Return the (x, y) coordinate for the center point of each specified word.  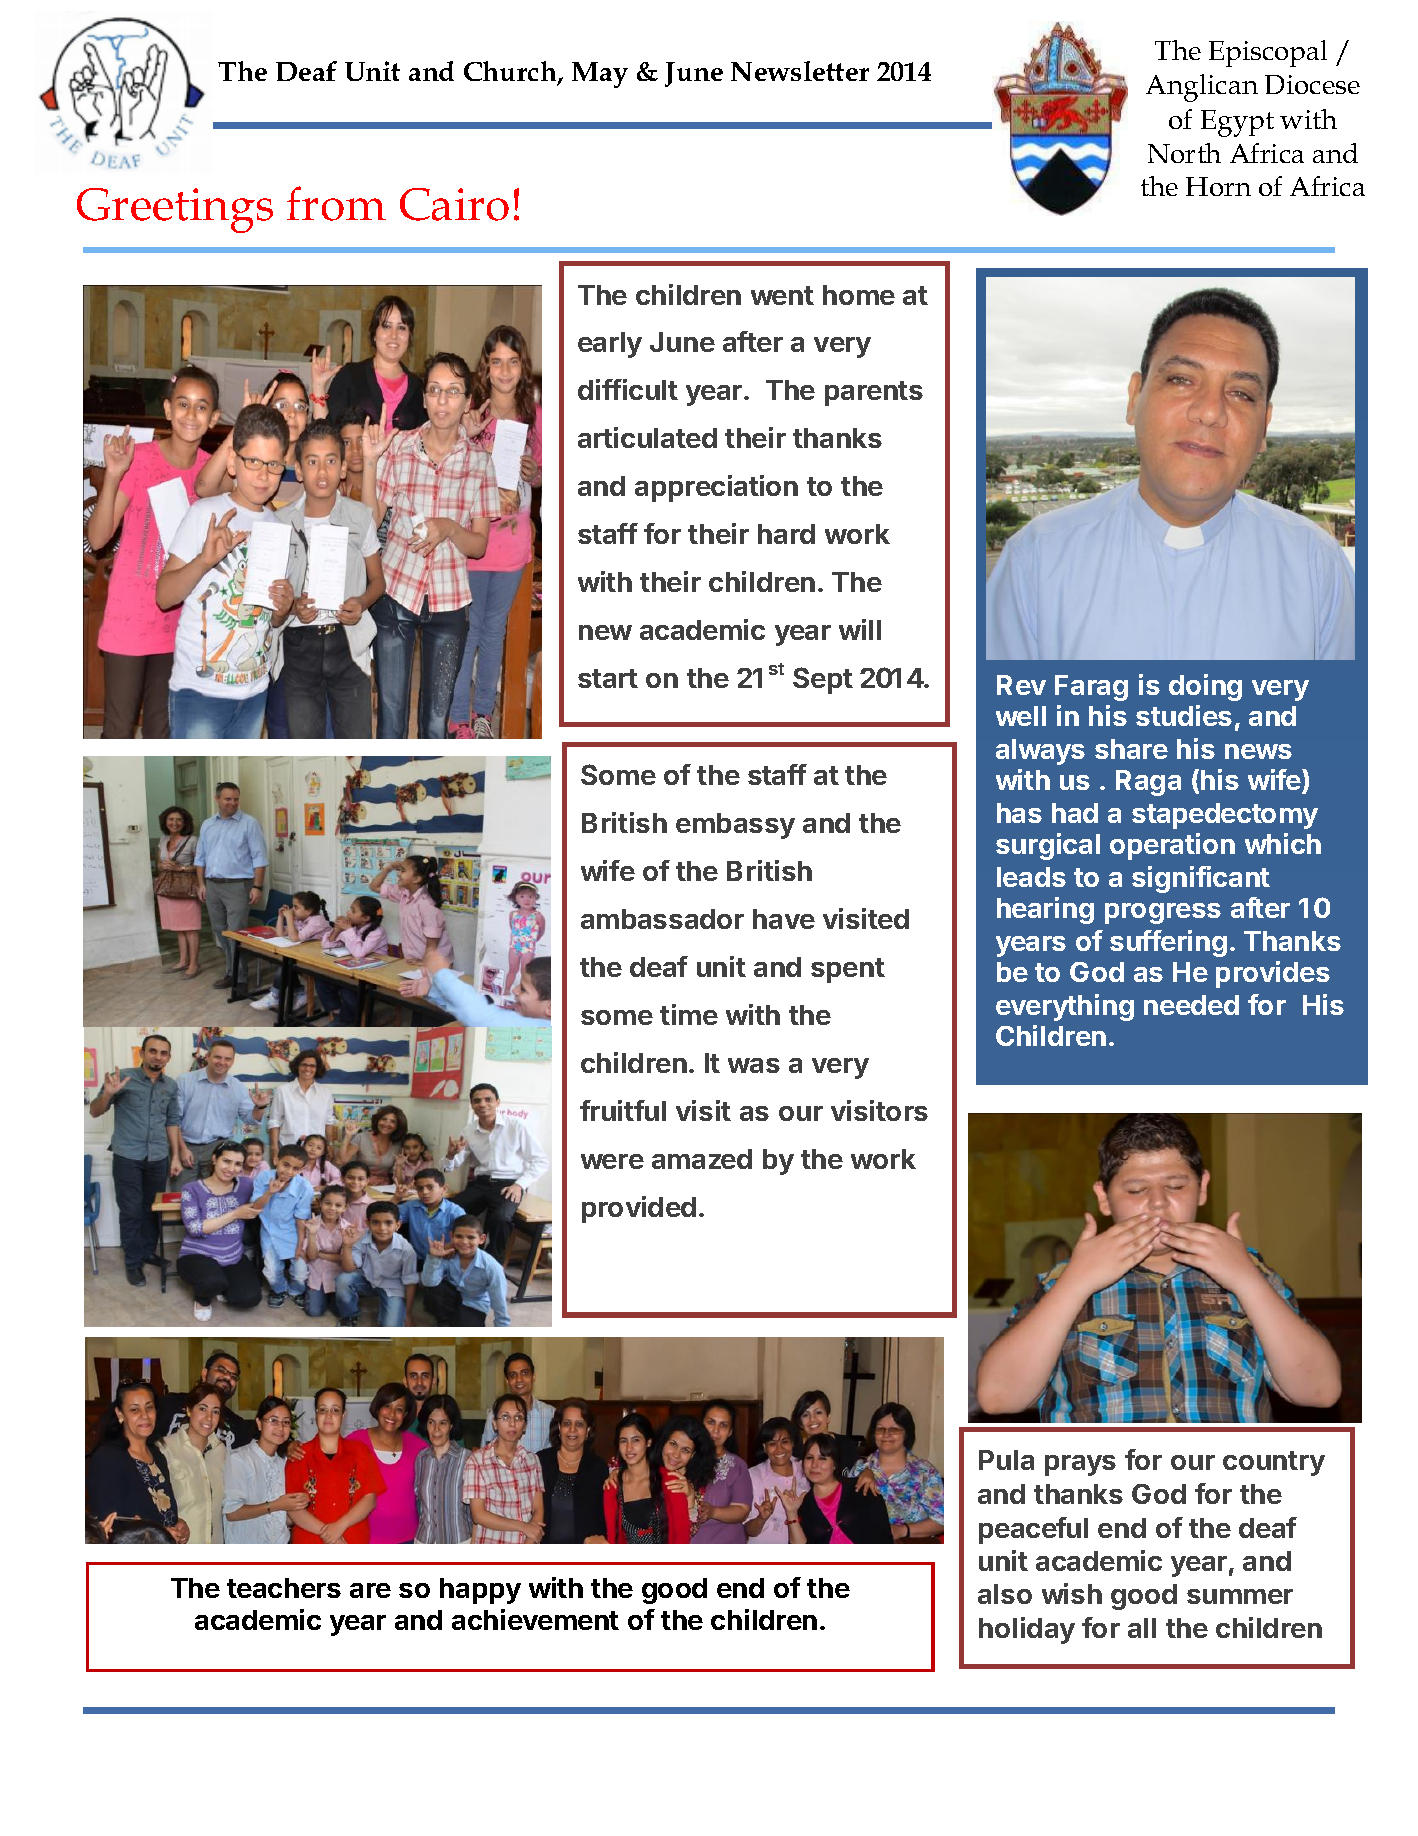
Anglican (1202, 88)
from (336, 203)
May (600, 75)
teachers (284, 1588)
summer (1240, 1596)
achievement (535, 1619)
